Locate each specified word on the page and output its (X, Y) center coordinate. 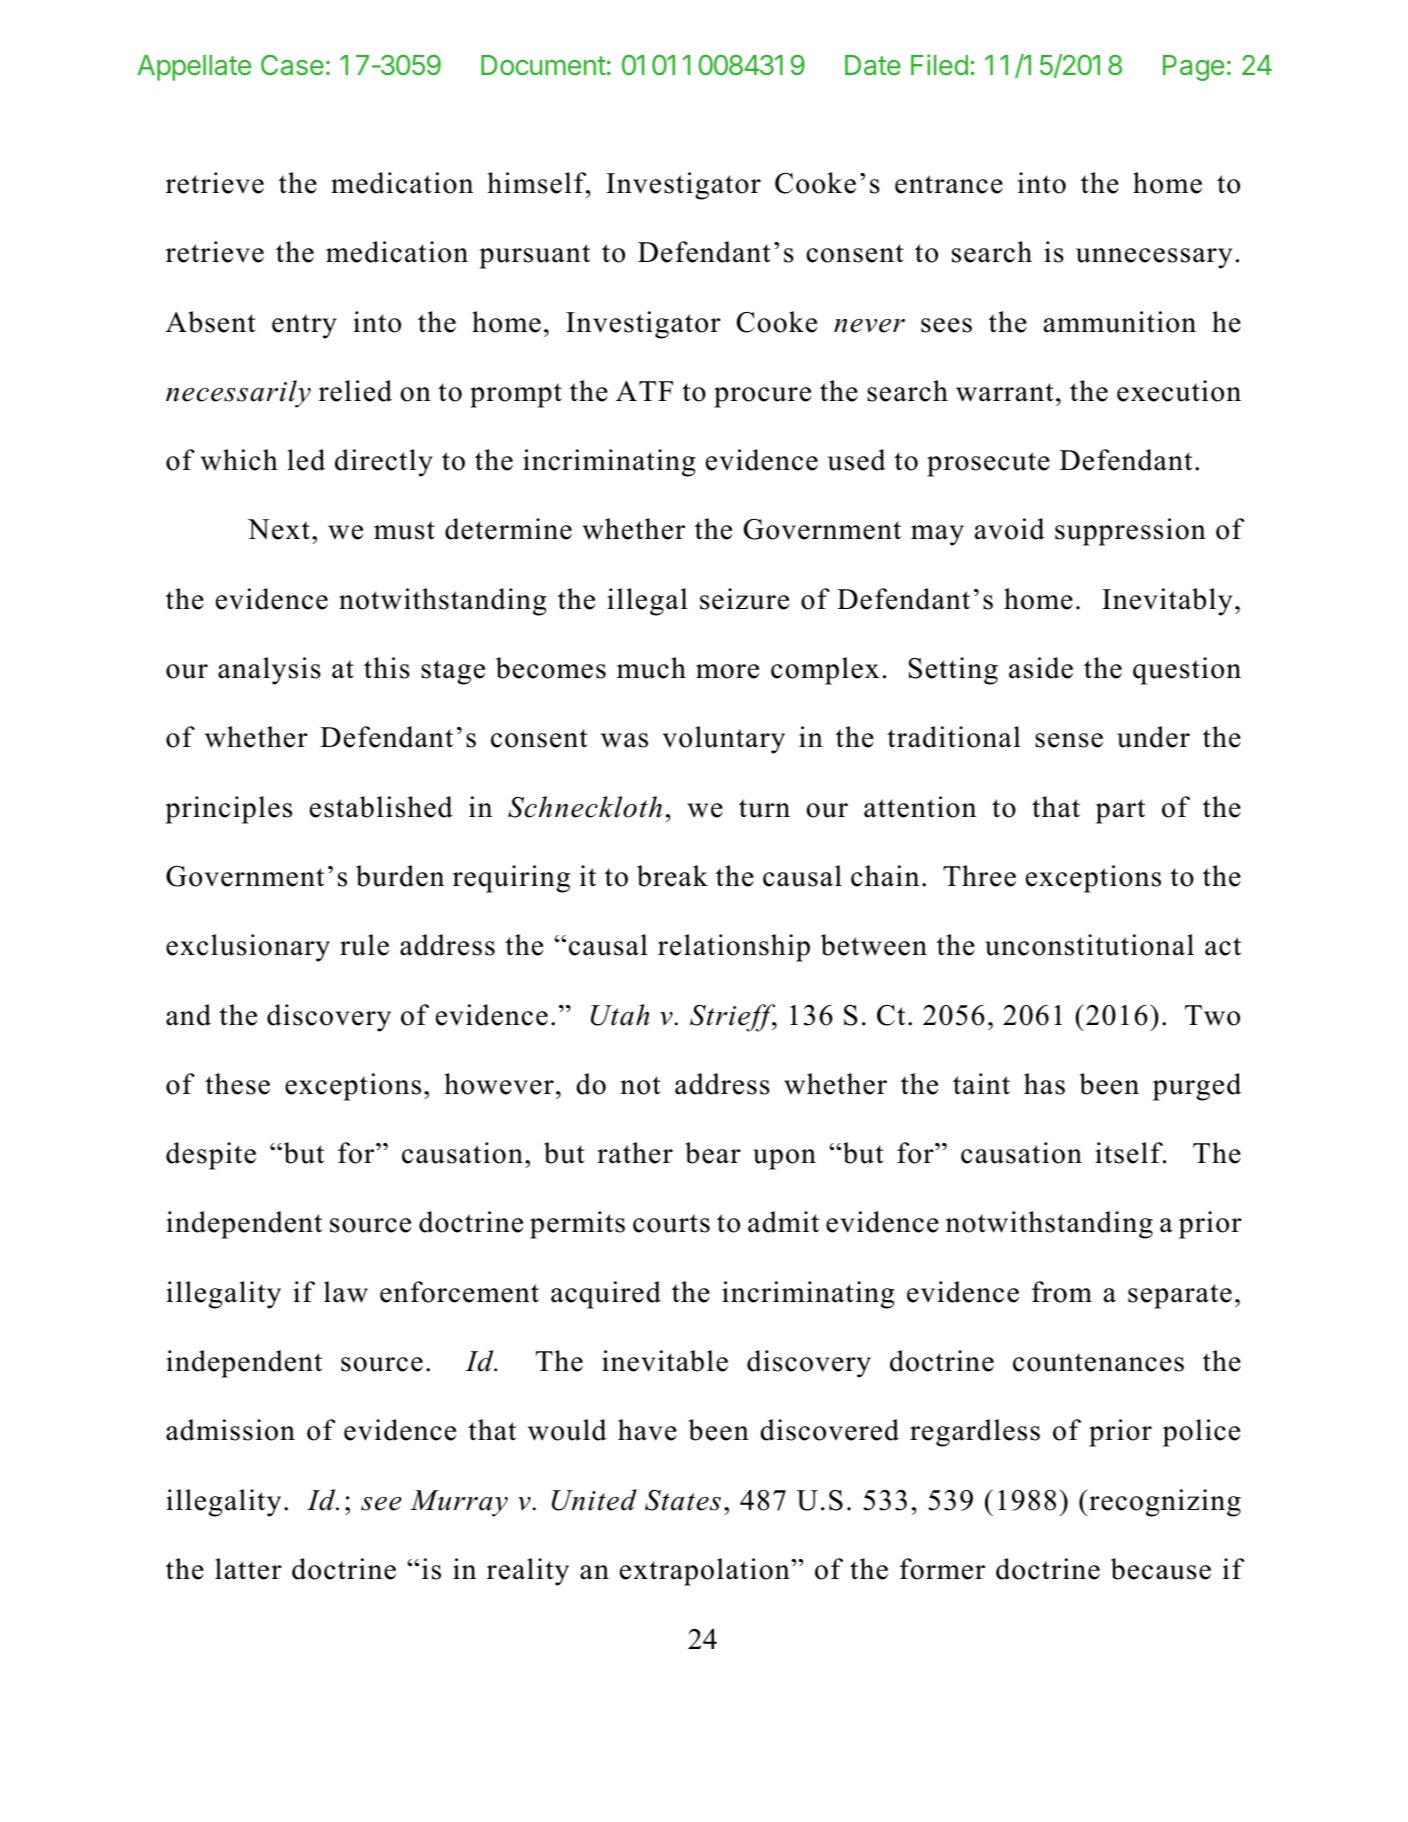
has (1044, 1084)
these (237, 1084)
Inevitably (1167, 602)
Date (873, 65)
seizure (744, 599)
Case (292, 65)
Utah (620, 1015)
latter (248, 1569)
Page (1193, 68)
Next (279, 529)
